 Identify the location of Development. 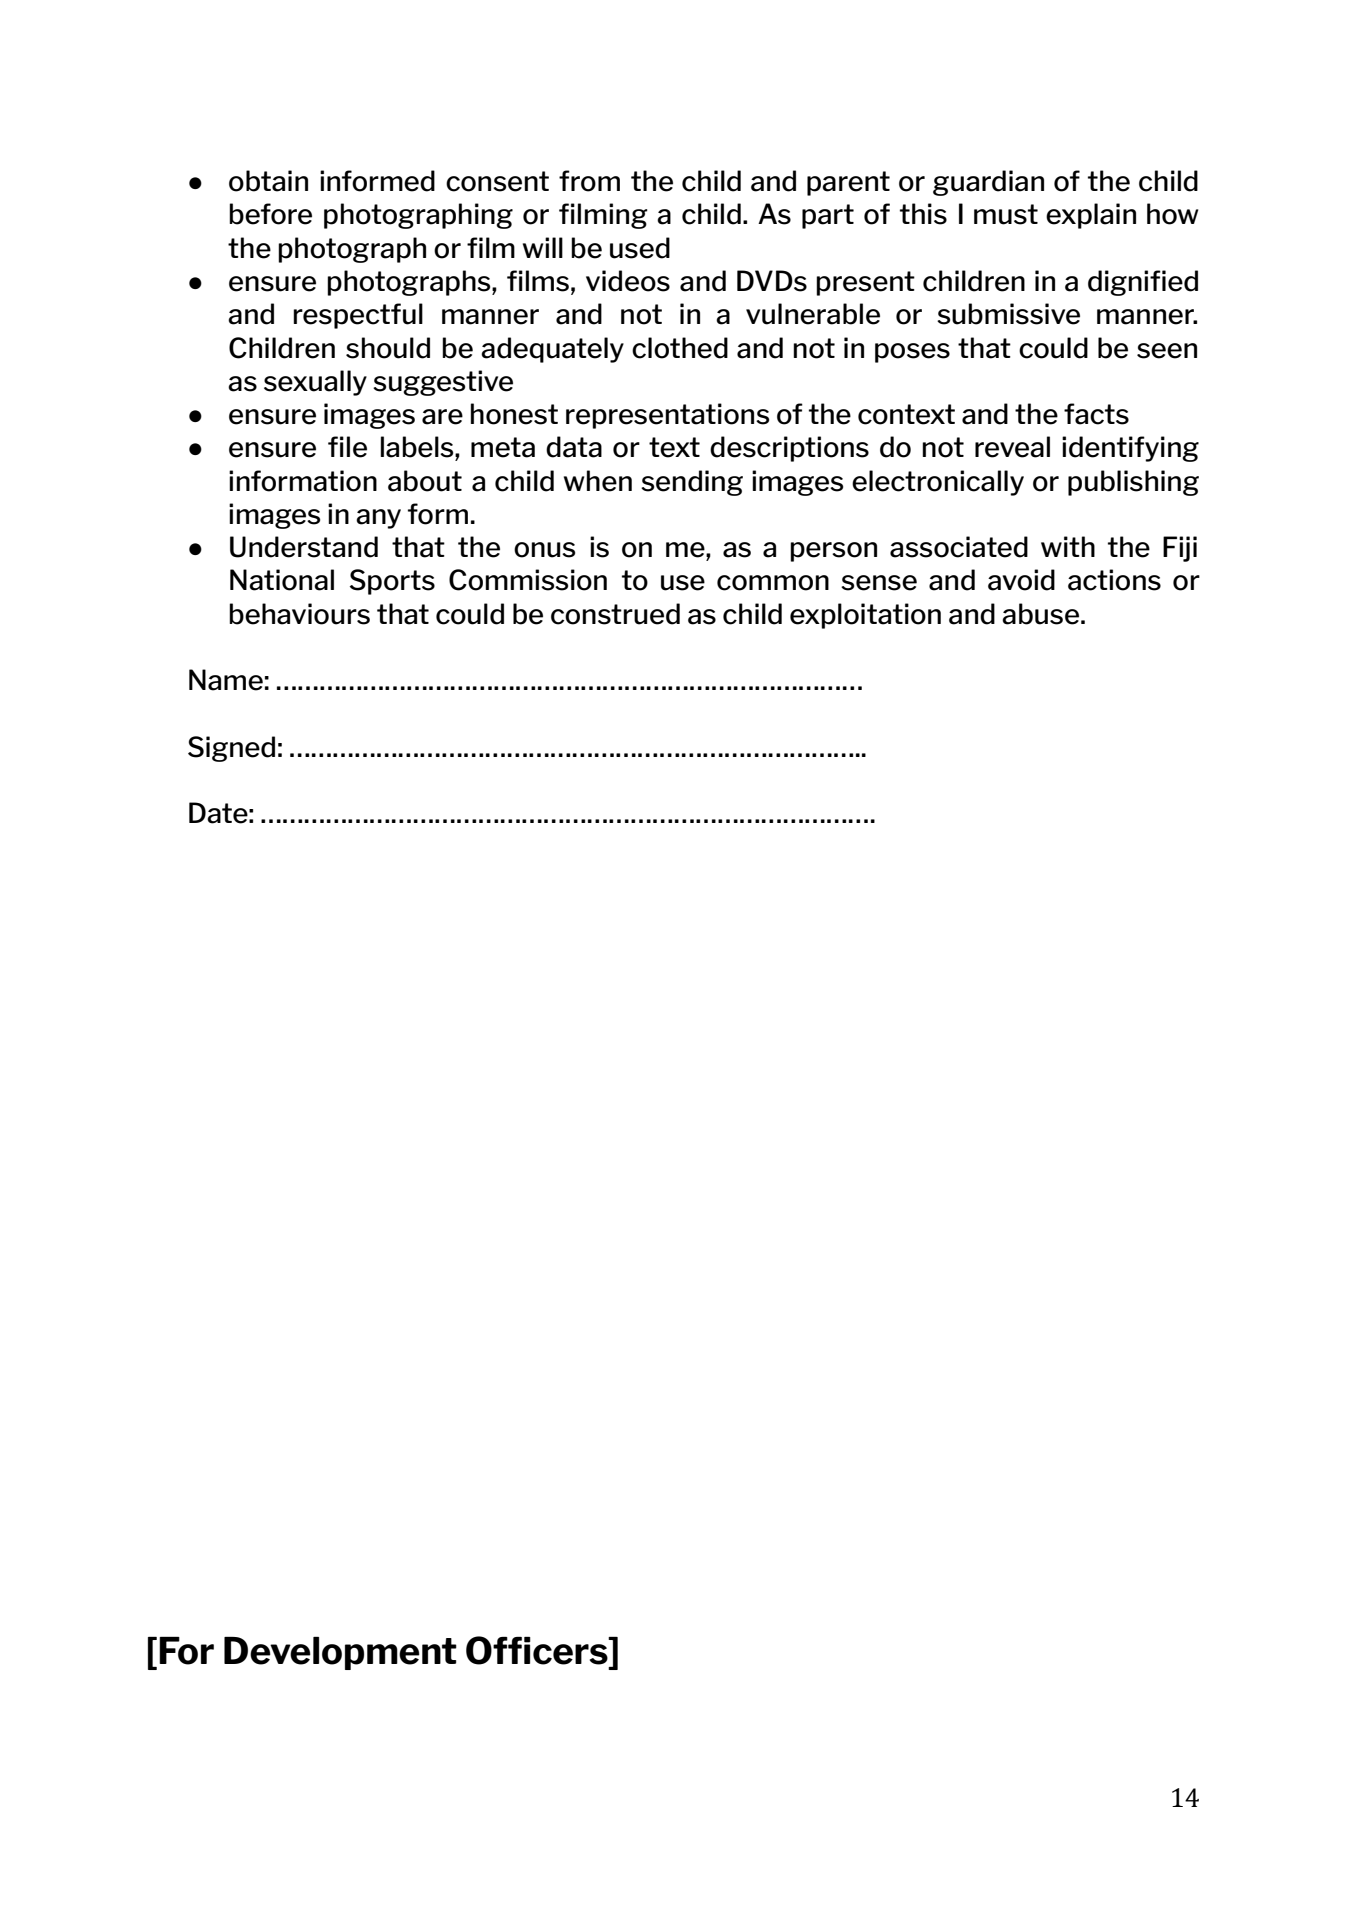
(340, 1653).
